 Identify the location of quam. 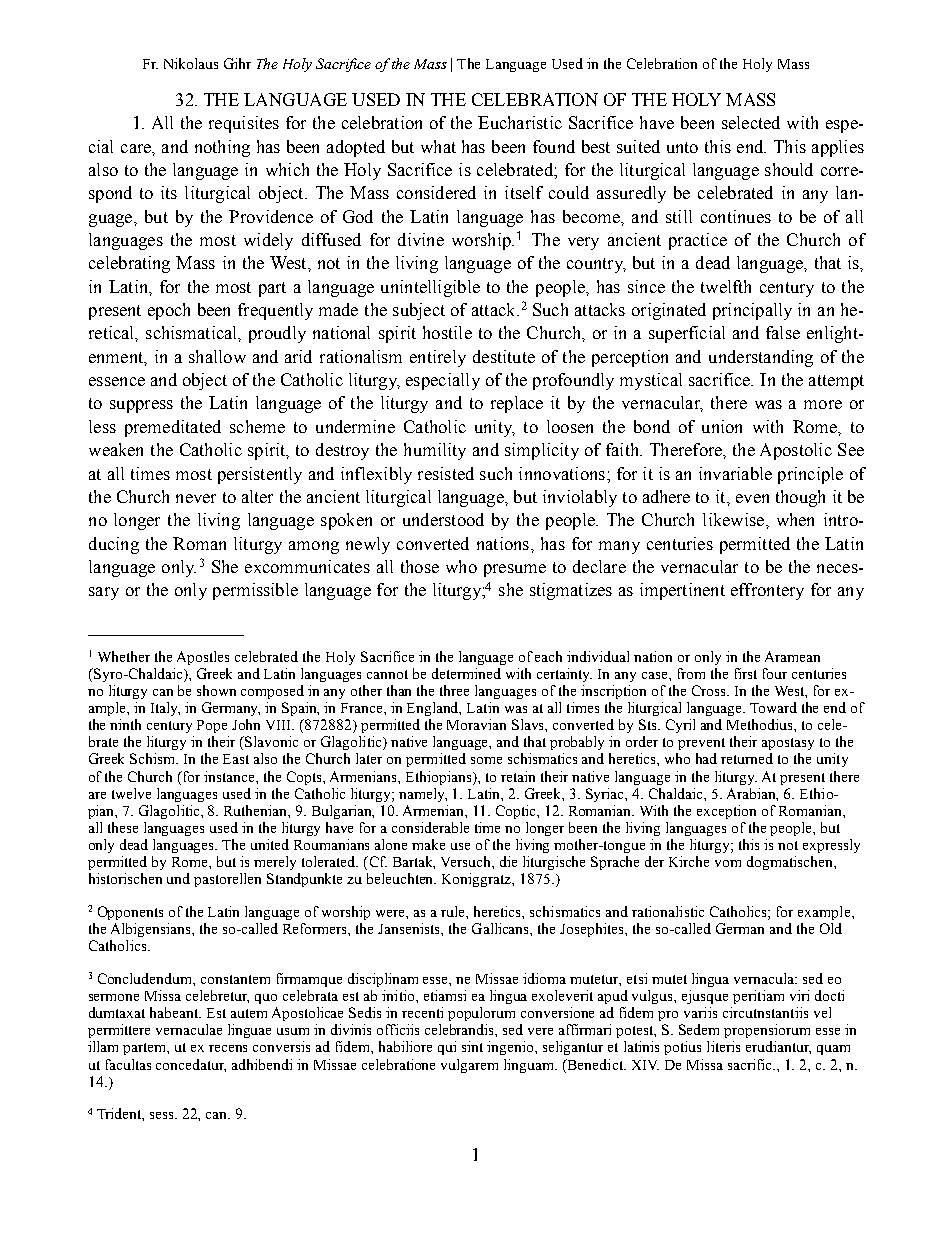
(833, 1050).
